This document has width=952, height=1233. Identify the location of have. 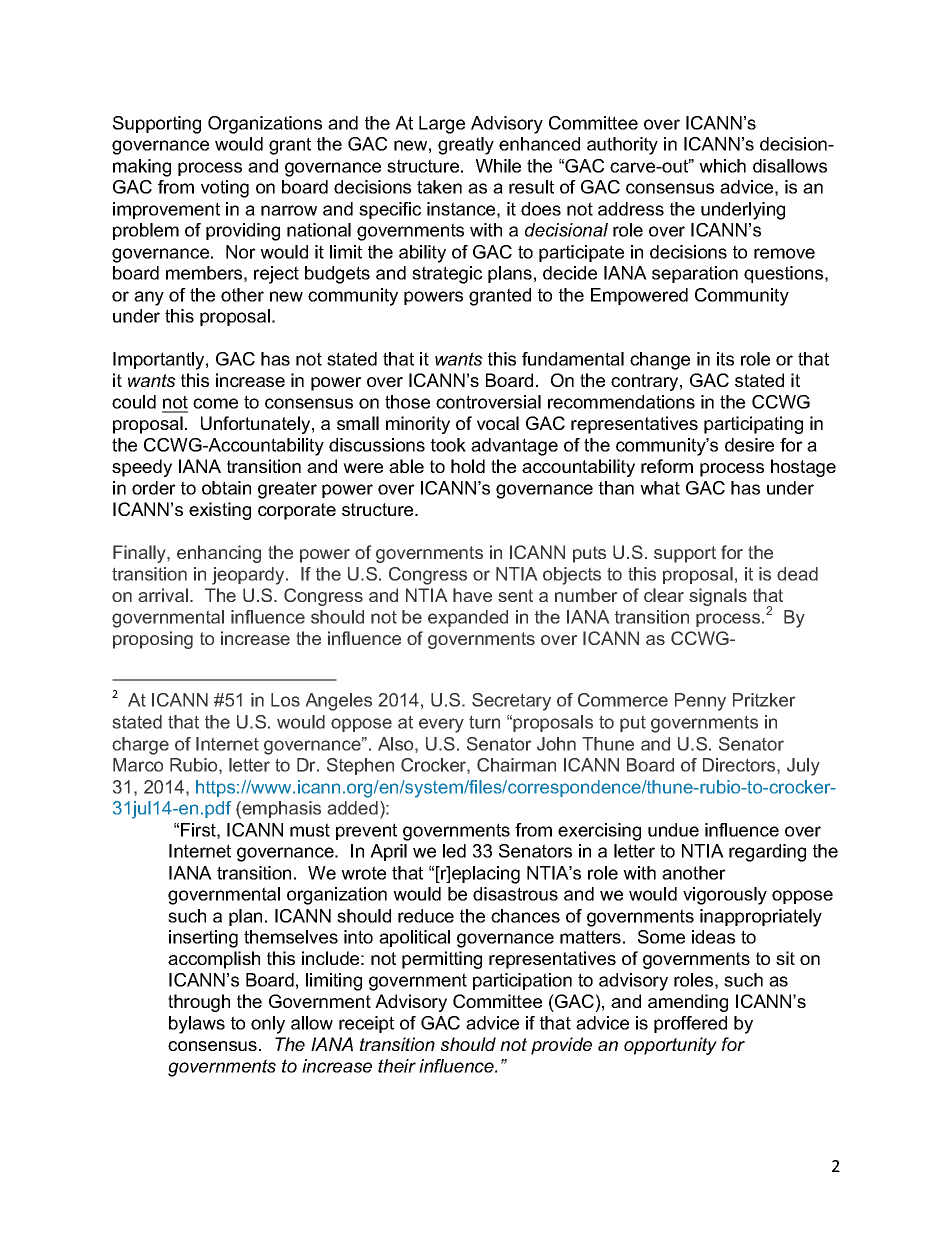
(472, 595).
